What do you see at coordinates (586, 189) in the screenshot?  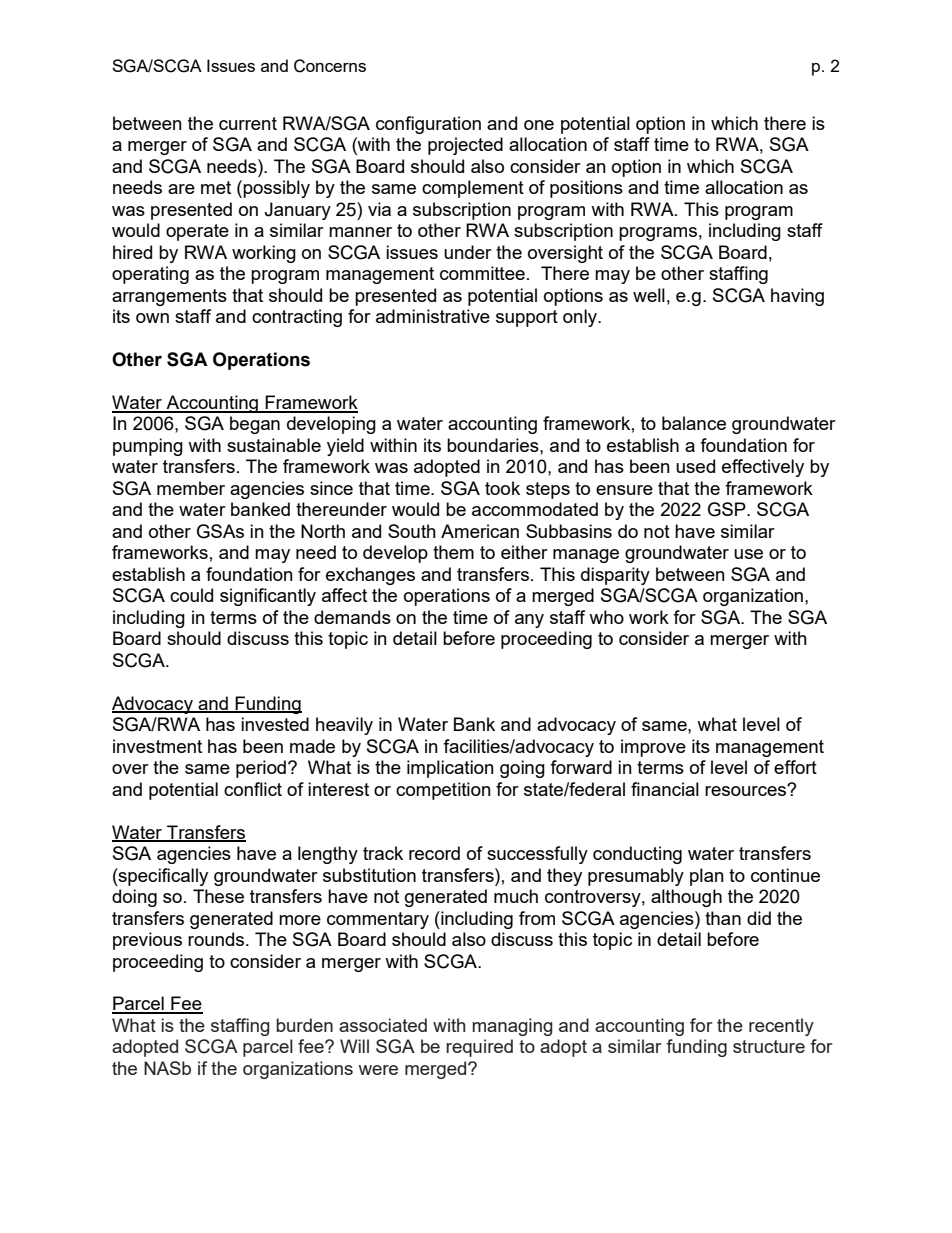 I see `positions` at bounding box center [586, 189].
